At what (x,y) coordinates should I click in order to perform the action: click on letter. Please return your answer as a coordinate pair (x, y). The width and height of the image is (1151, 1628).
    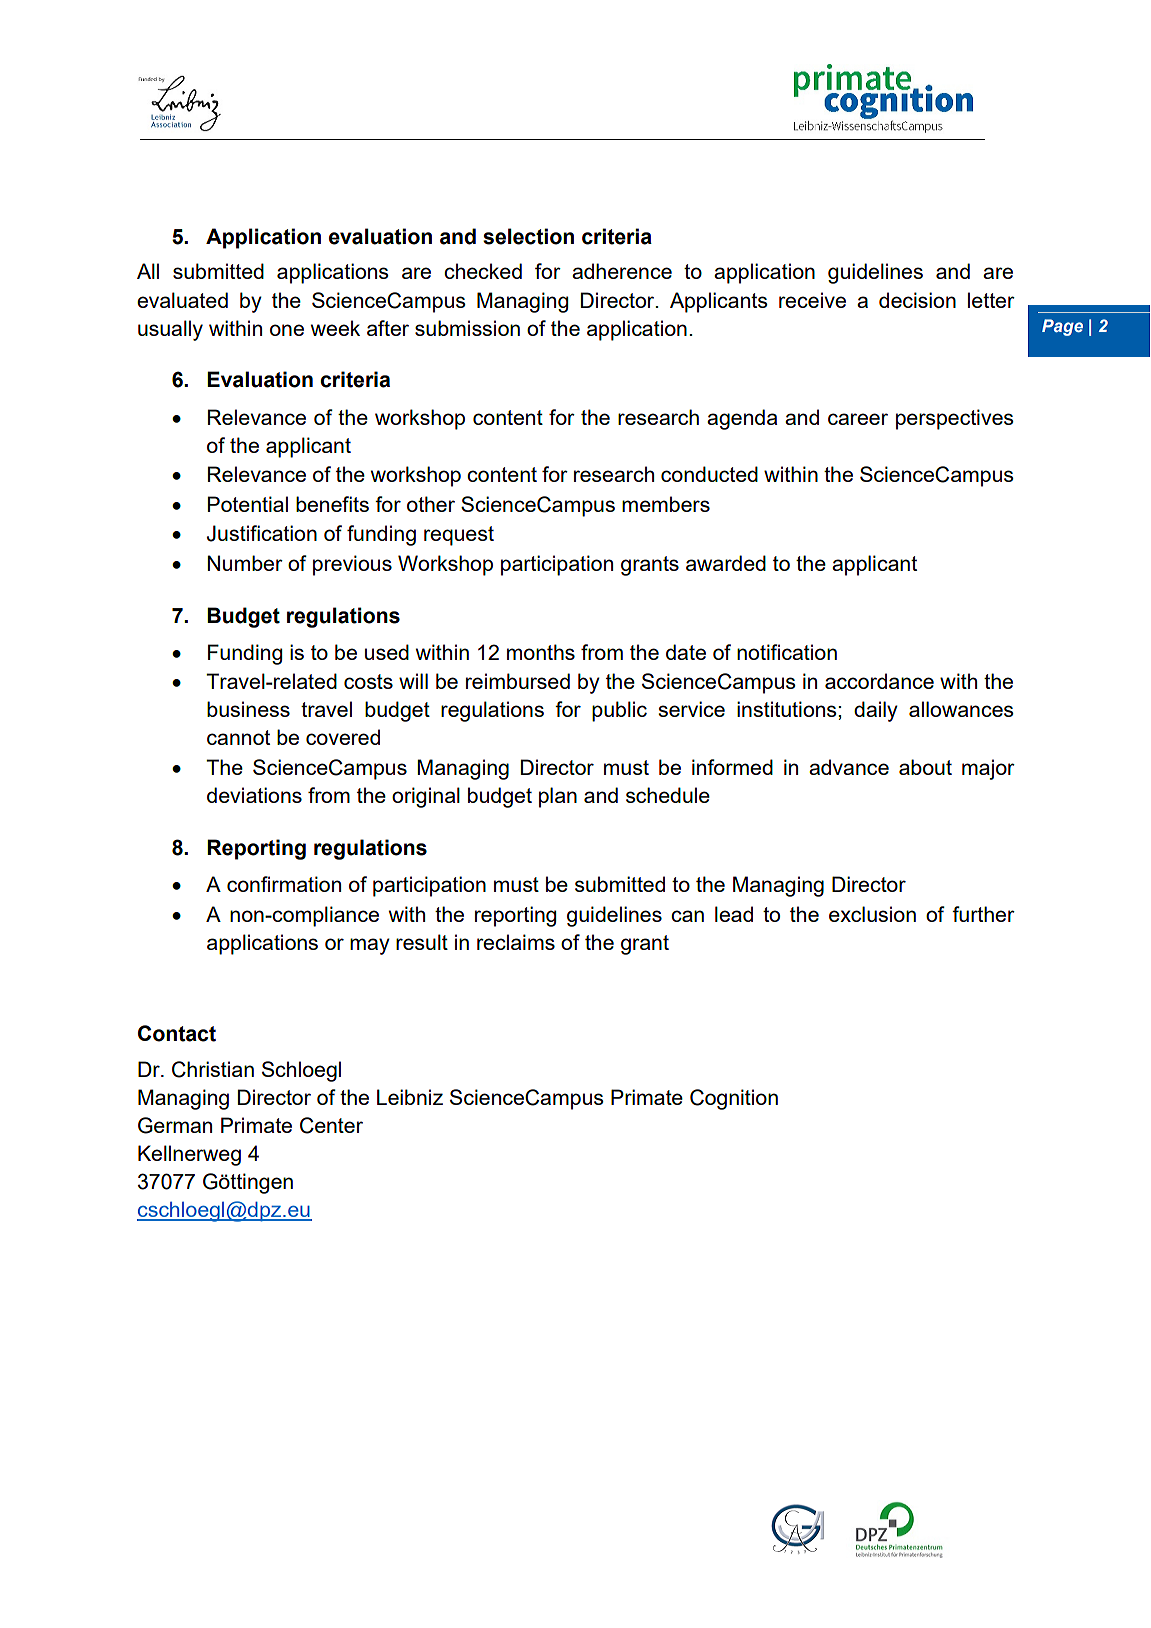
    Looking at the image, I should click on (991, 300).
